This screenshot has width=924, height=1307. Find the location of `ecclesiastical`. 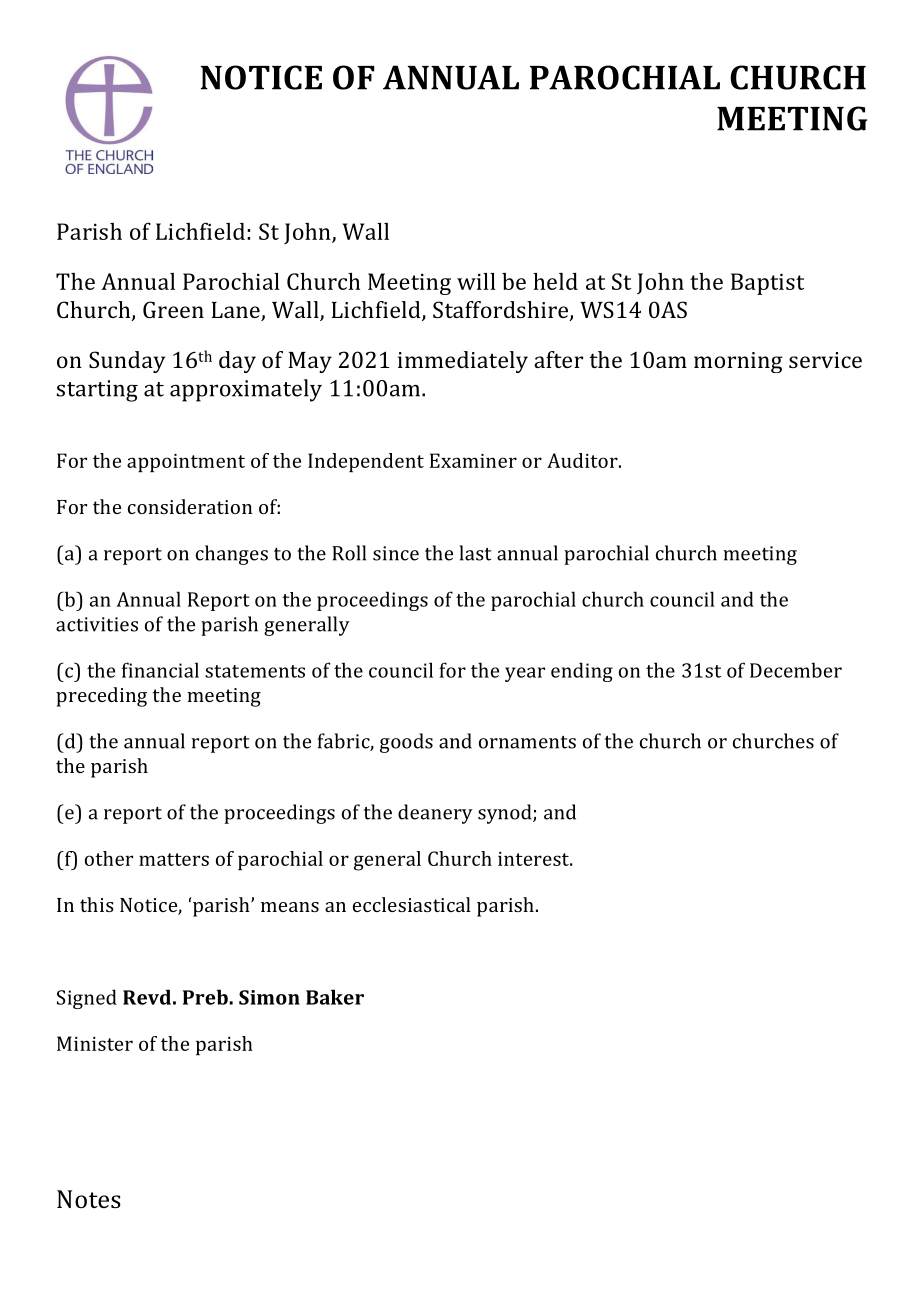

ecclesiastical is located at coordinates (412, 904).
